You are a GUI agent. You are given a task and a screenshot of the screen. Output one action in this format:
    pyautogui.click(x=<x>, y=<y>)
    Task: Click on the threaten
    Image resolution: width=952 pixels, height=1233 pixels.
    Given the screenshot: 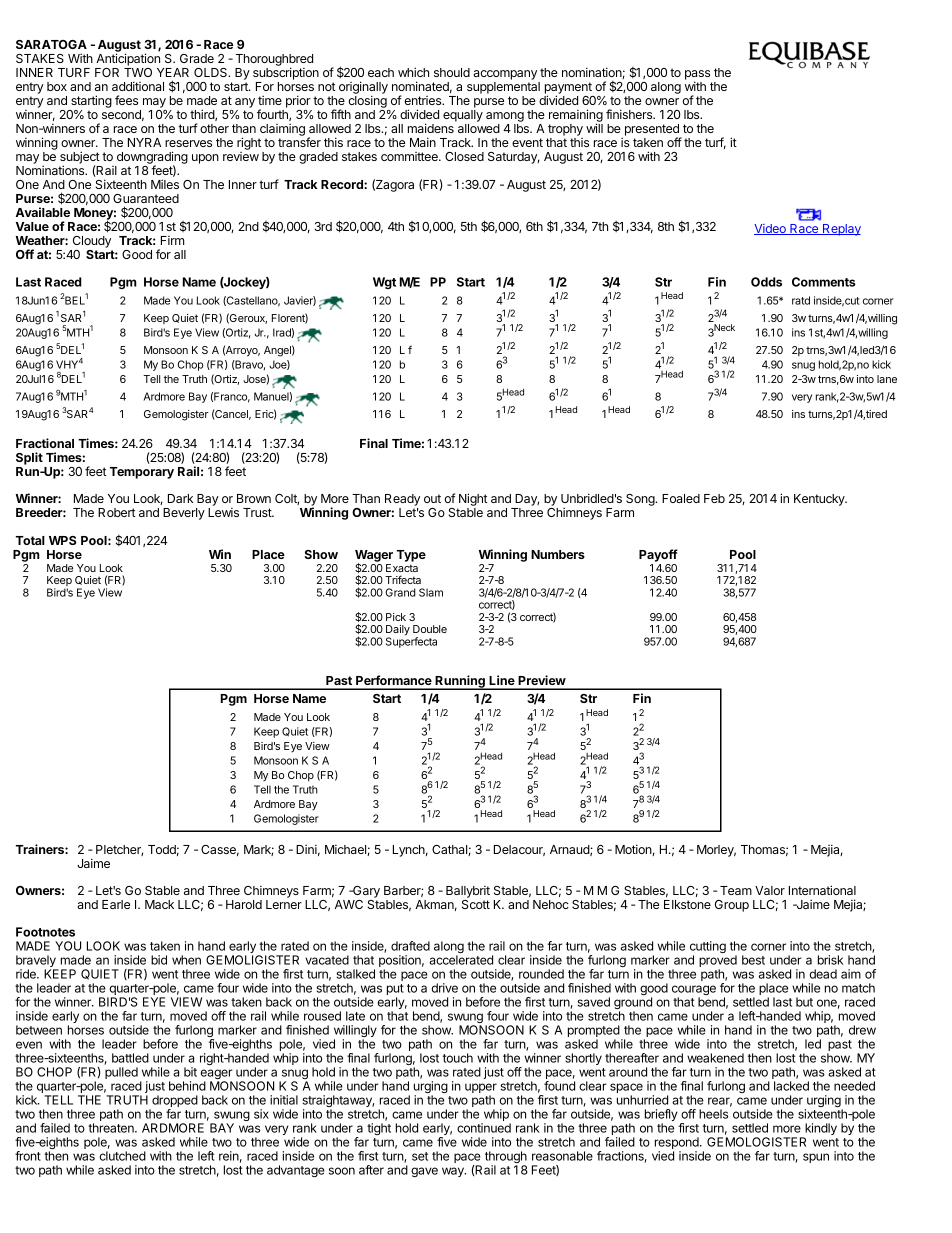 What is the action you would take?
    pyautogui.click(x=112, y=1128)
